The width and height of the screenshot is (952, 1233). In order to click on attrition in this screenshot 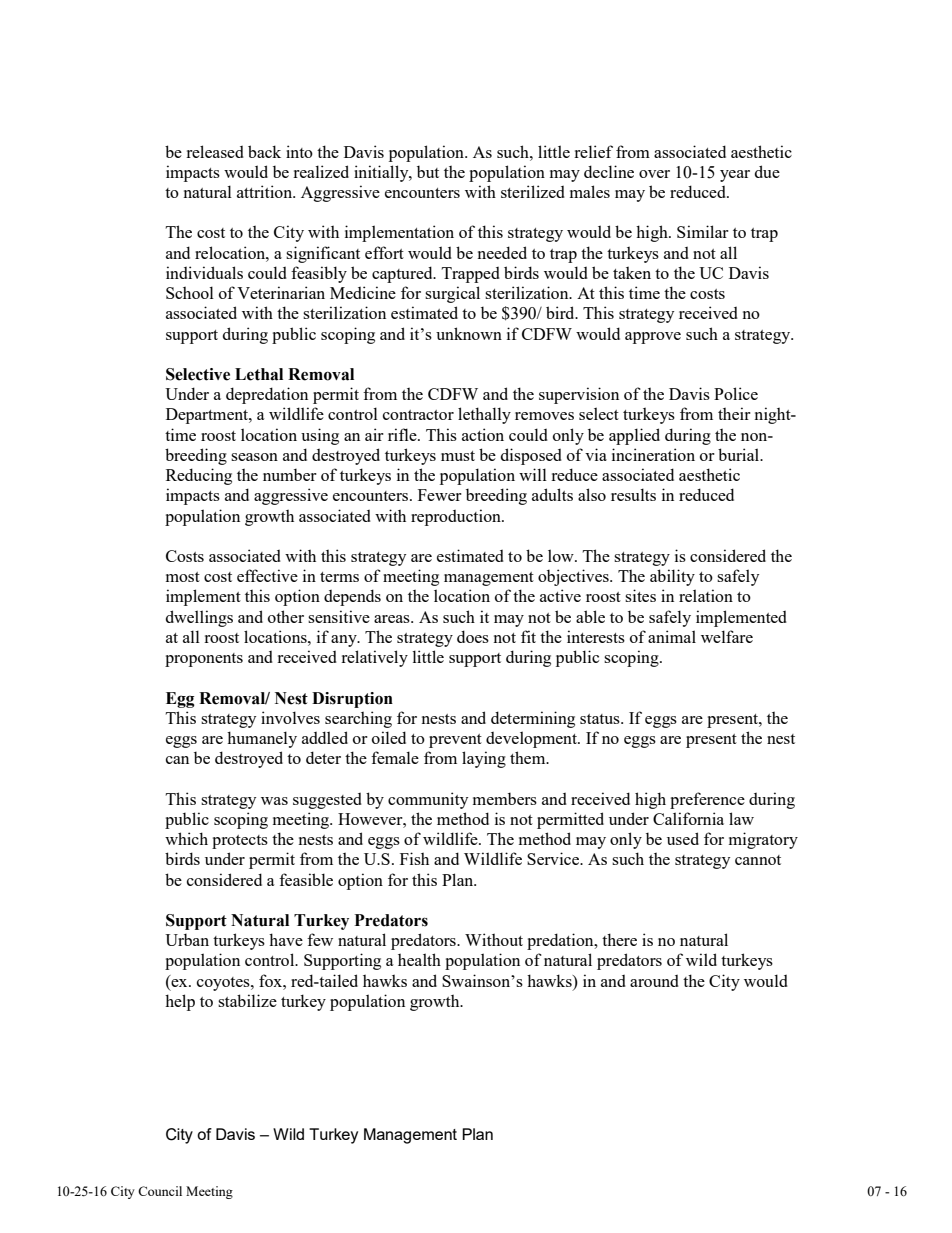, I will do `click(266, 191)`.
